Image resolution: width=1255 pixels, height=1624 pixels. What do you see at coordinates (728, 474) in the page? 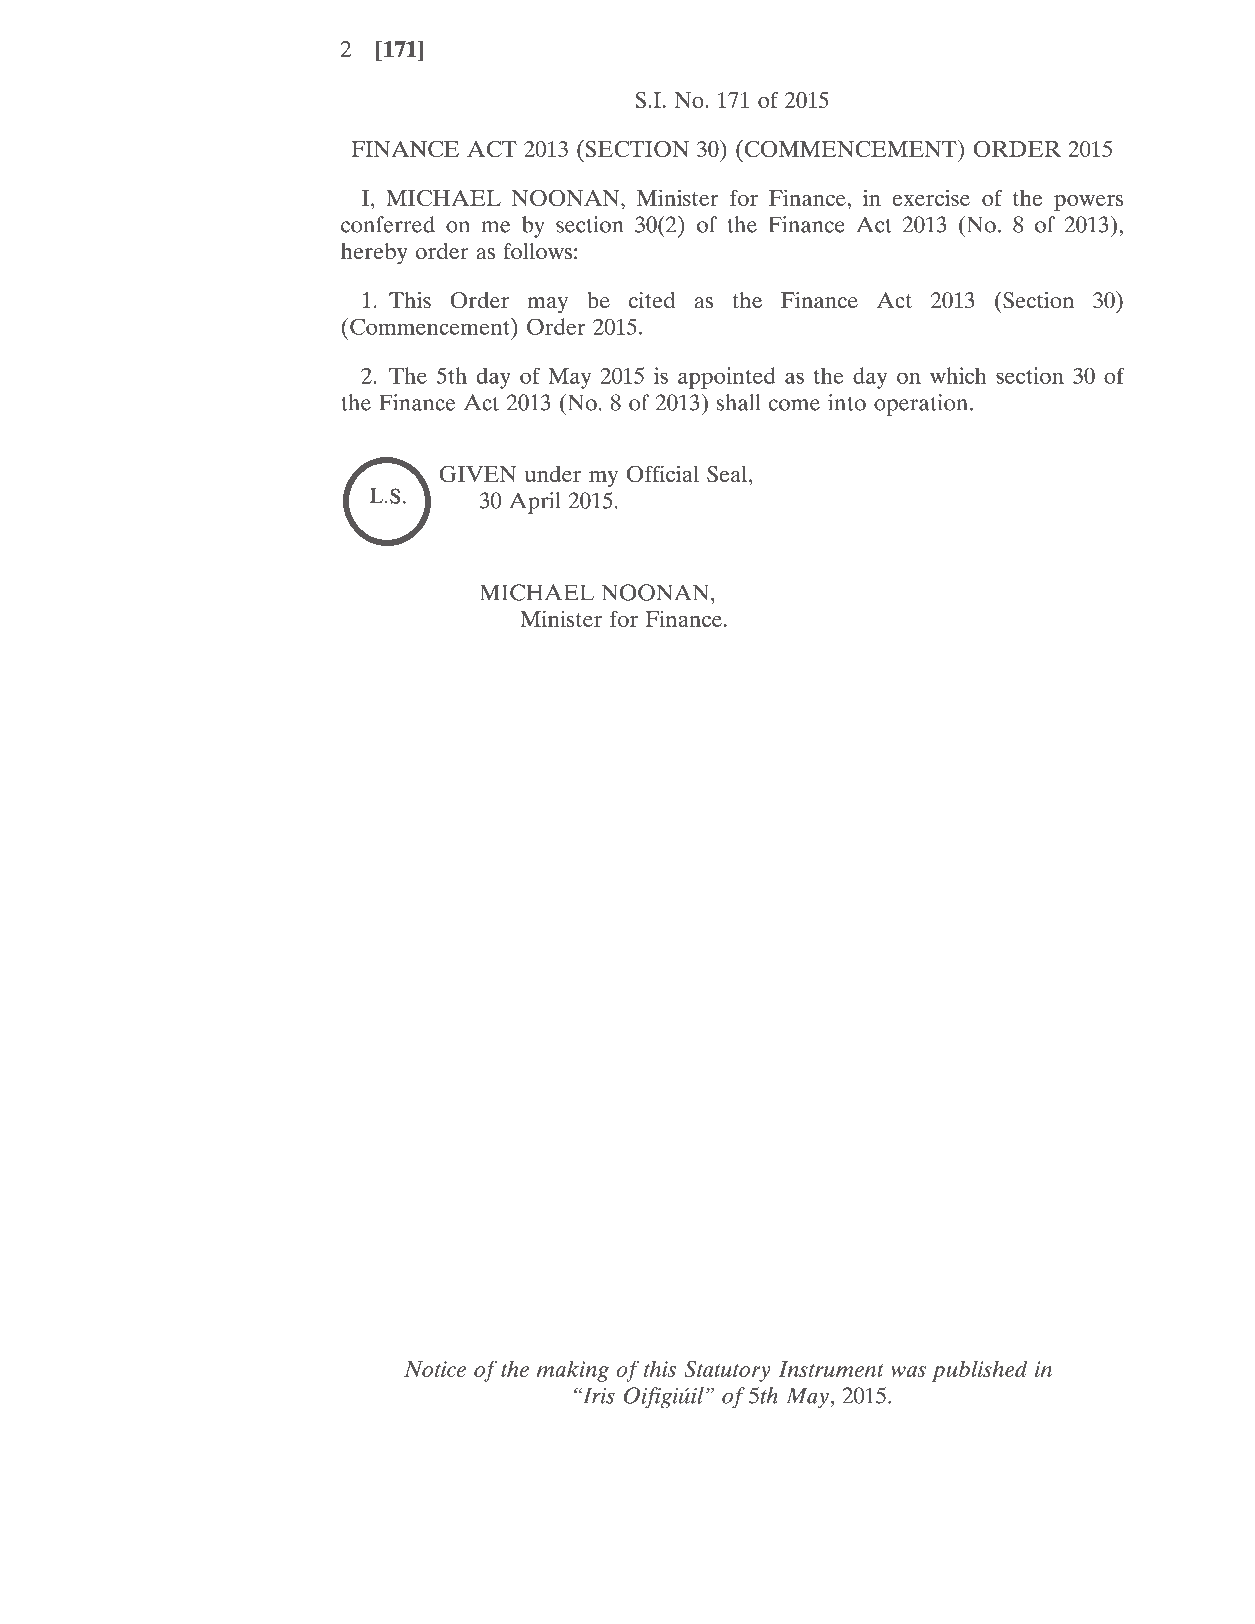
I see `Seal` at bounding box center [728, 474].
